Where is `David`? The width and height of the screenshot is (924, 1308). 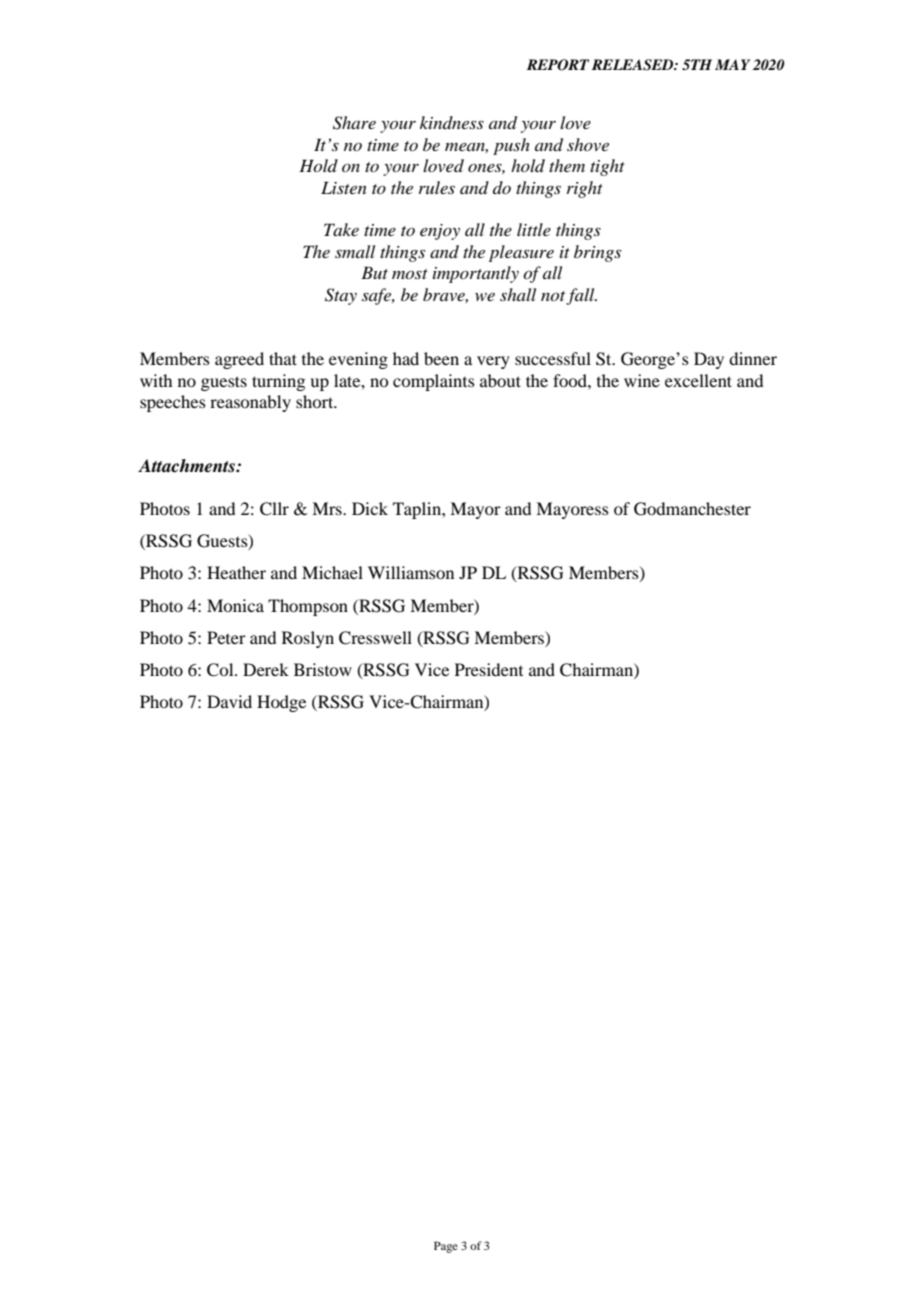
David is located at coordinates (229, 701).
